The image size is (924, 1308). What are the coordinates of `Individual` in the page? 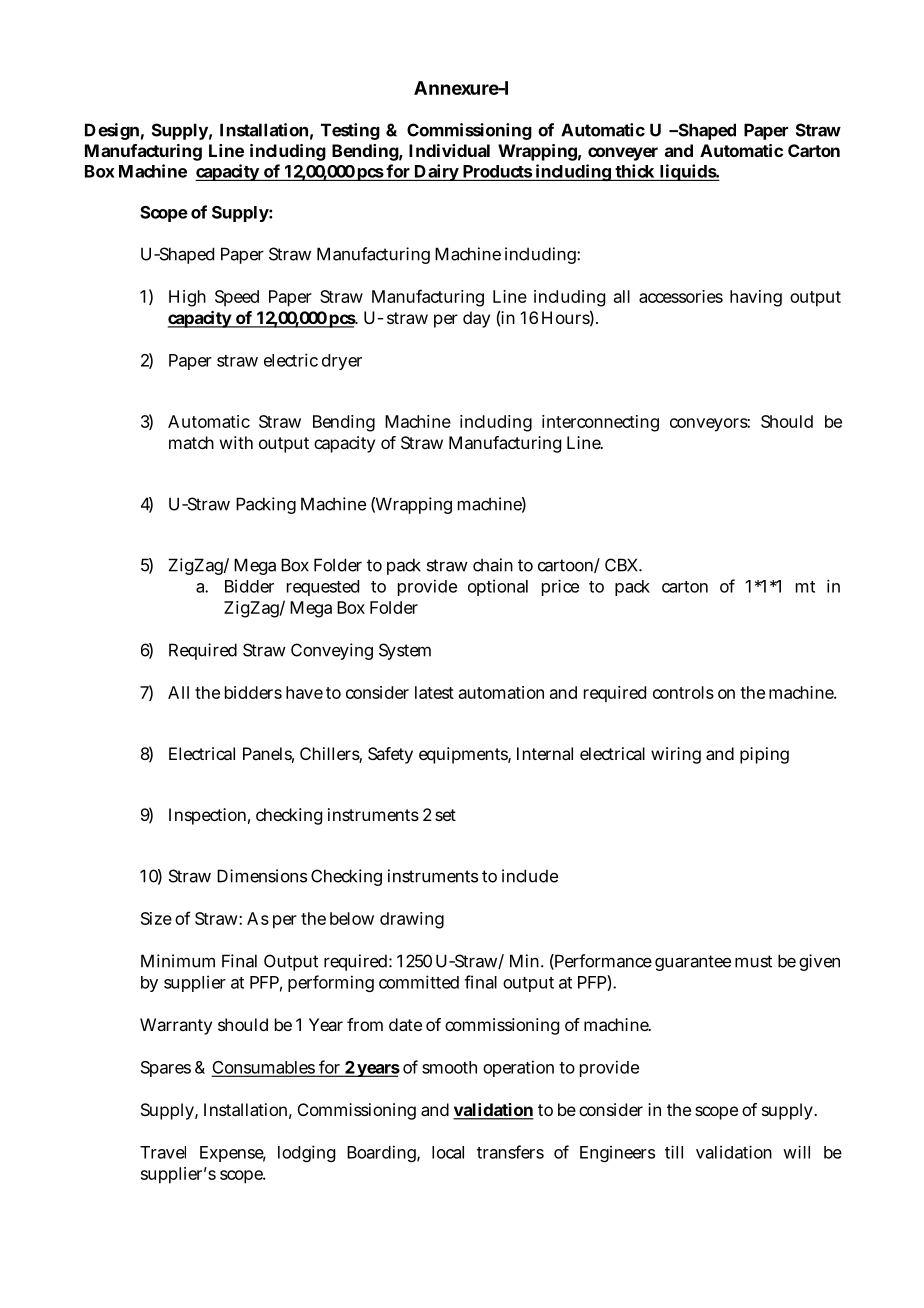 It's located at (449, 150).
